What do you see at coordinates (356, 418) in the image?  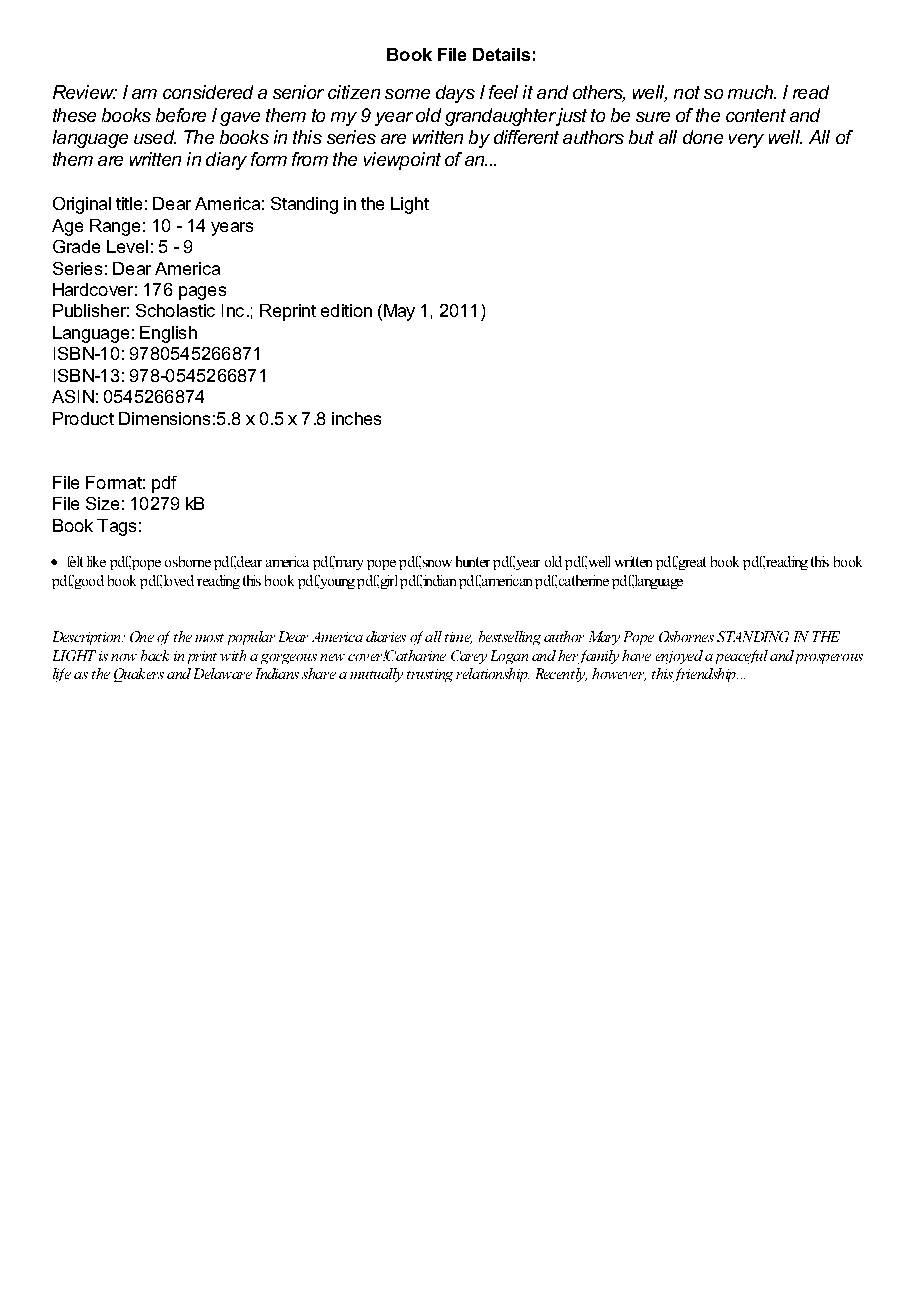 I see `inches` at bounding box center [356, 418].
